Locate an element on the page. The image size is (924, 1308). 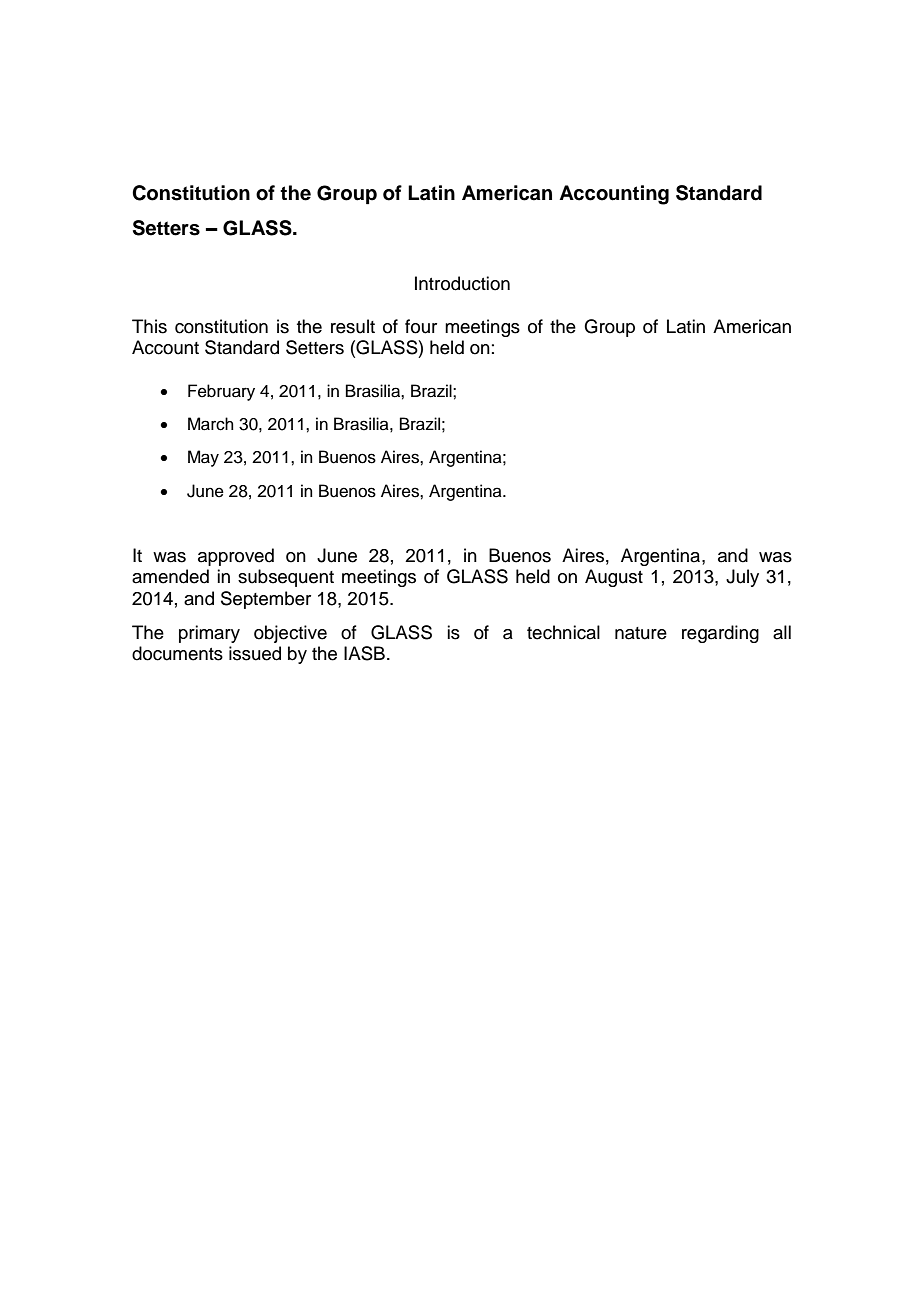
August is located at coordinates (614, 578).
